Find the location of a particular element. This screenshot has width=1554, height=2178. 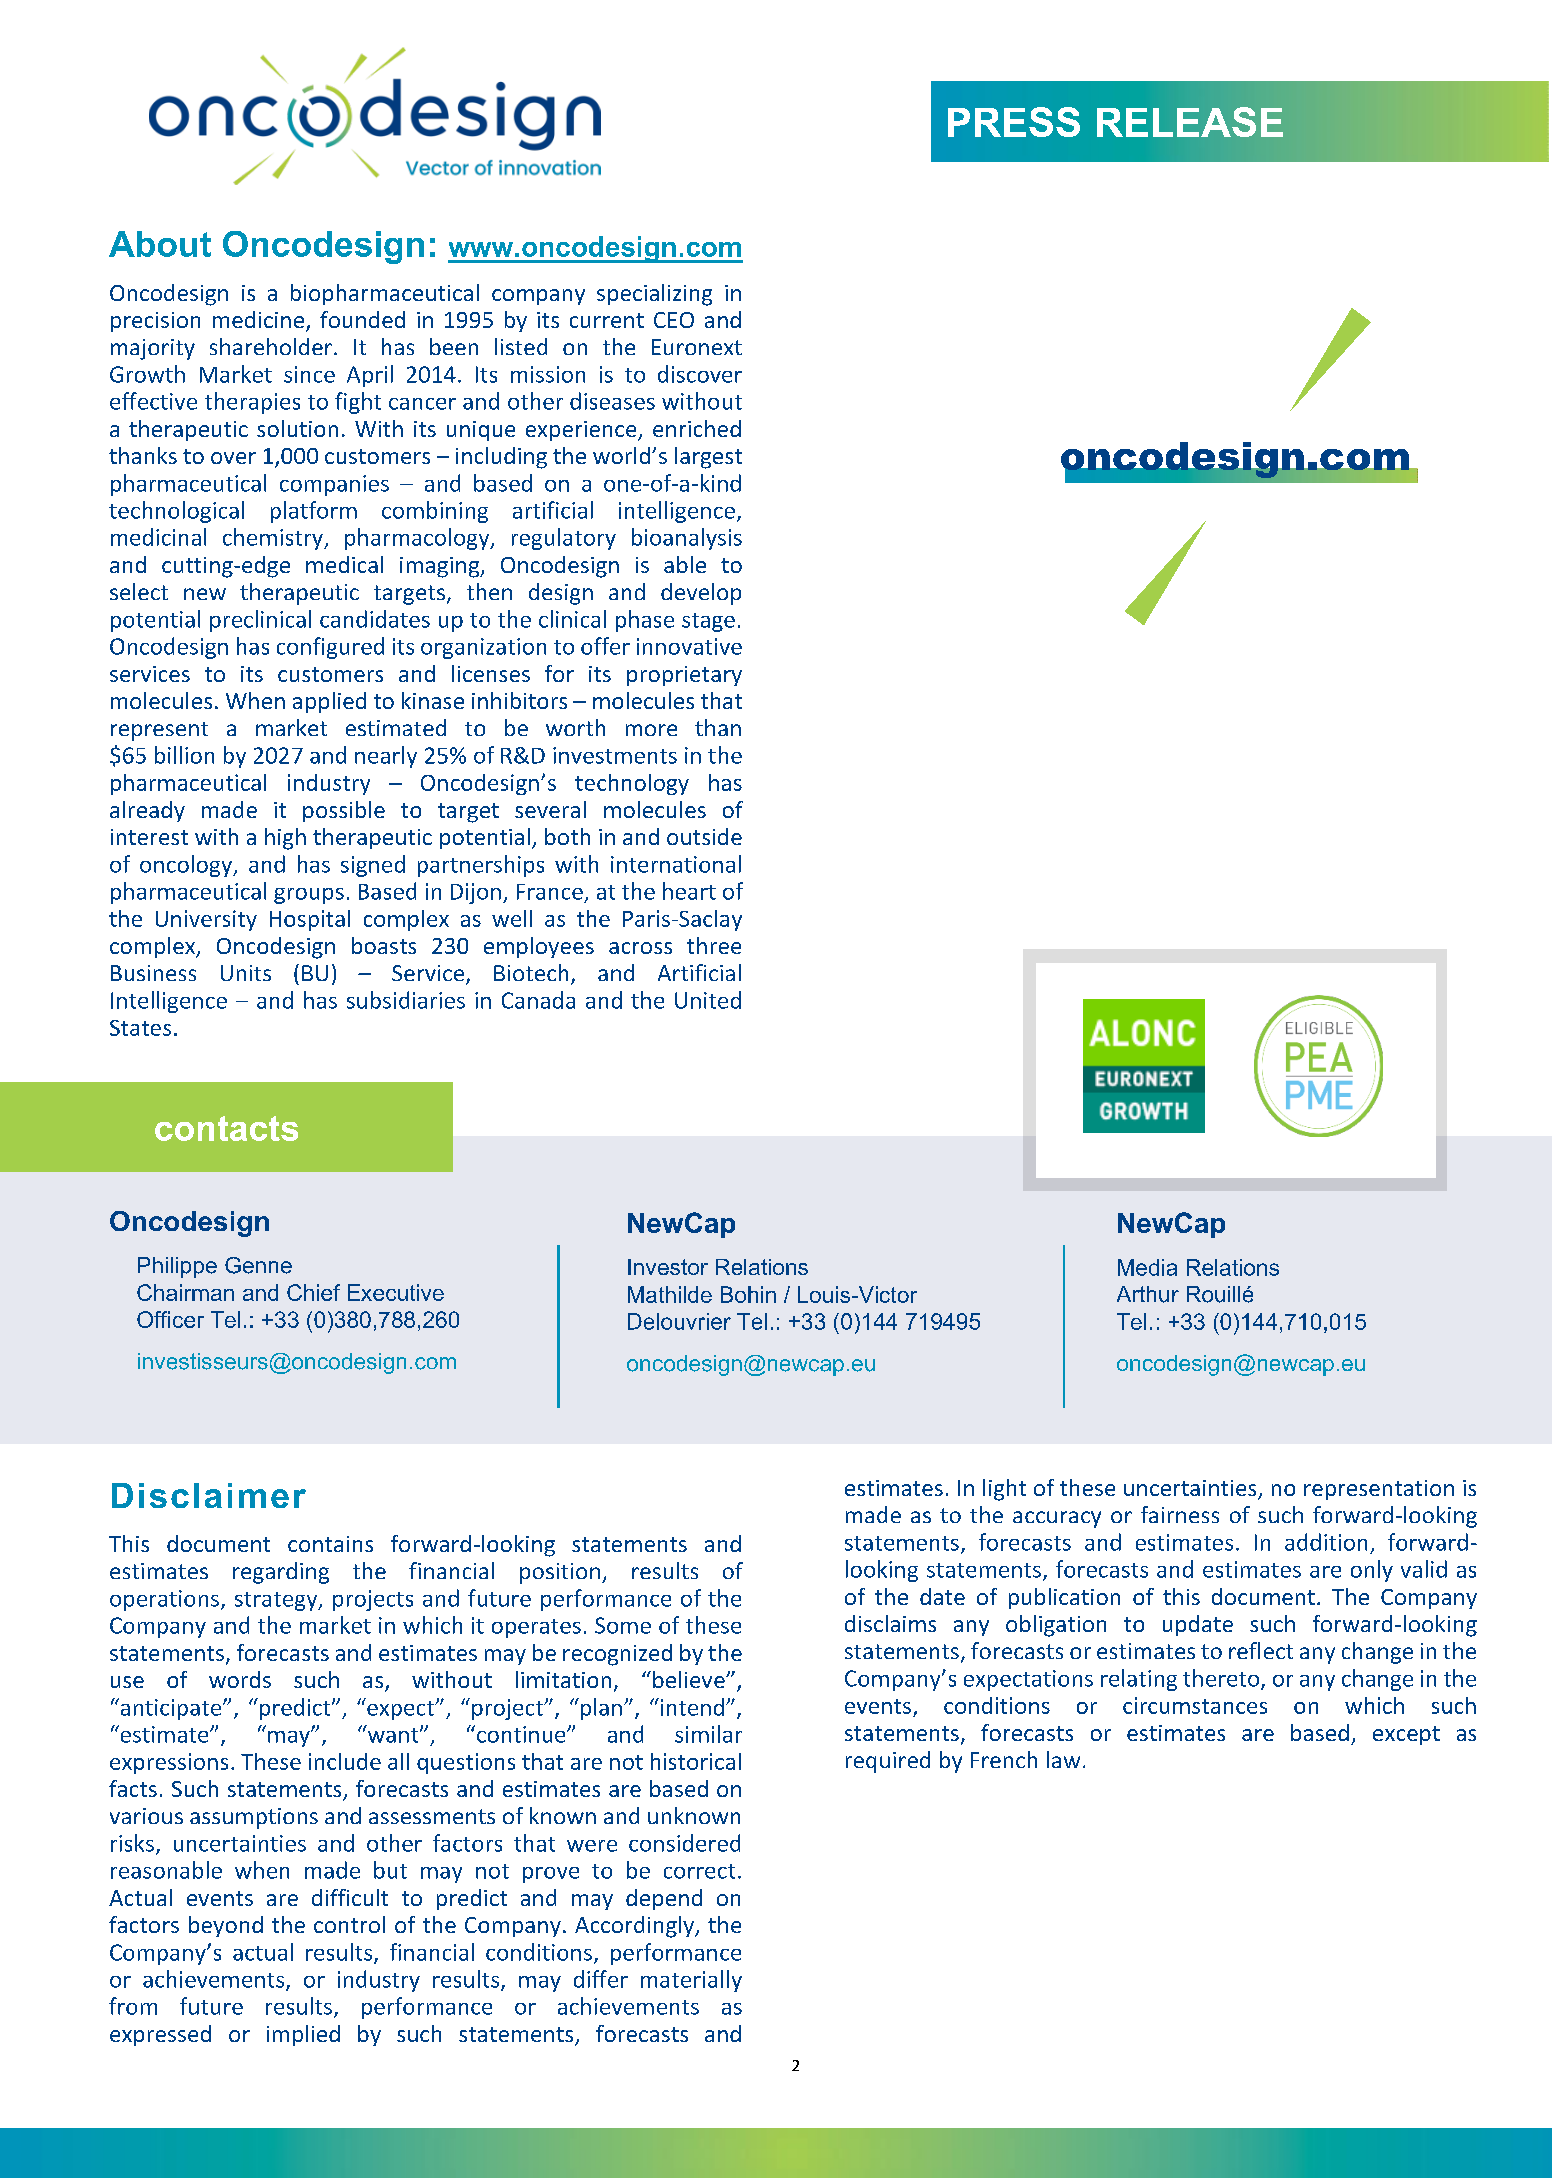

RELEASE is located at coordinates (1190, 122).
